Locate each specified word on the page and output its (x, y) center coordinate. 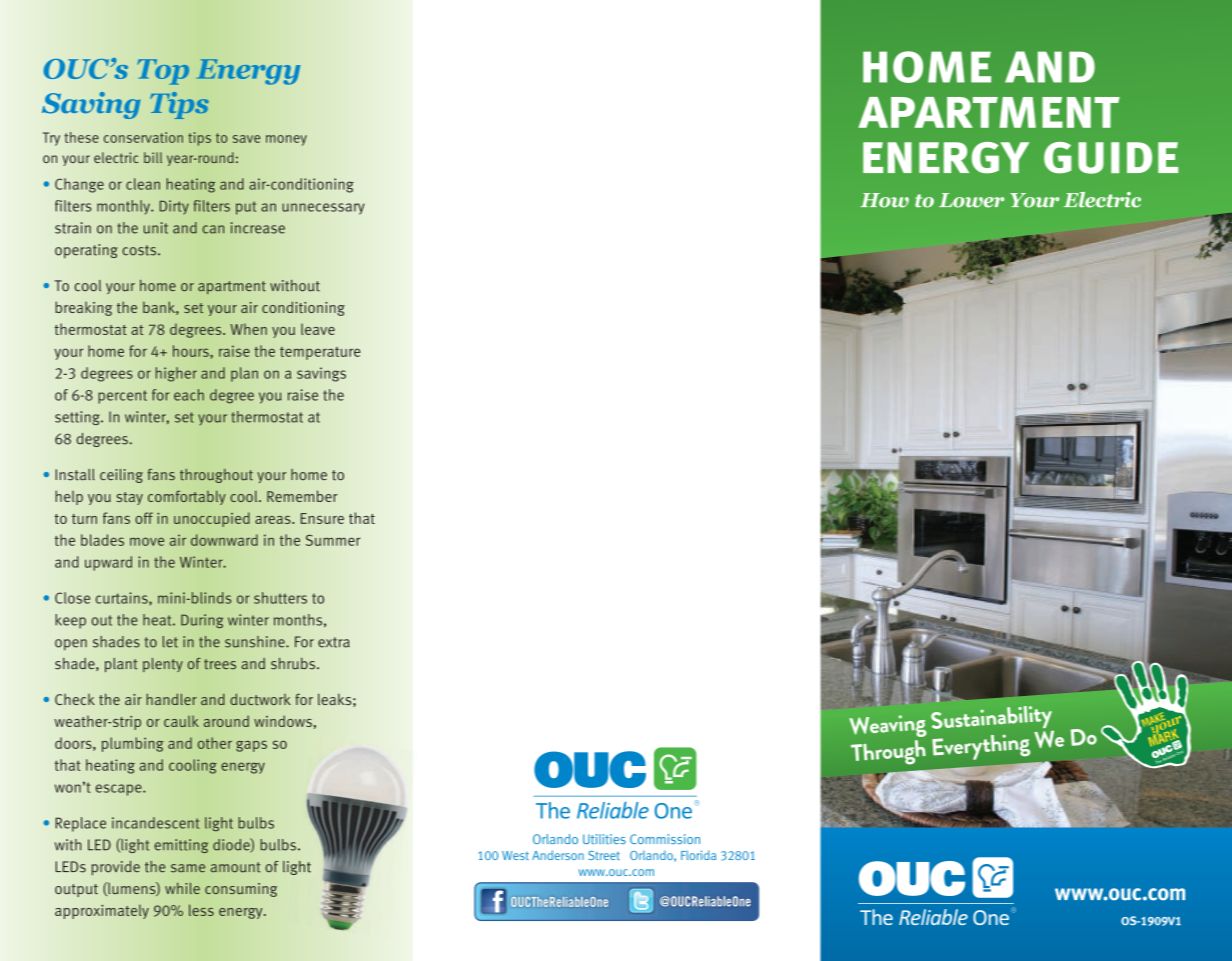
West (515, 855)
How (884, 200)
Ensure (322, 518)
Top (163, 72)
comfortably (187, 497)
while (182, 888)
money (286, 140)
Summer (333, 540)
